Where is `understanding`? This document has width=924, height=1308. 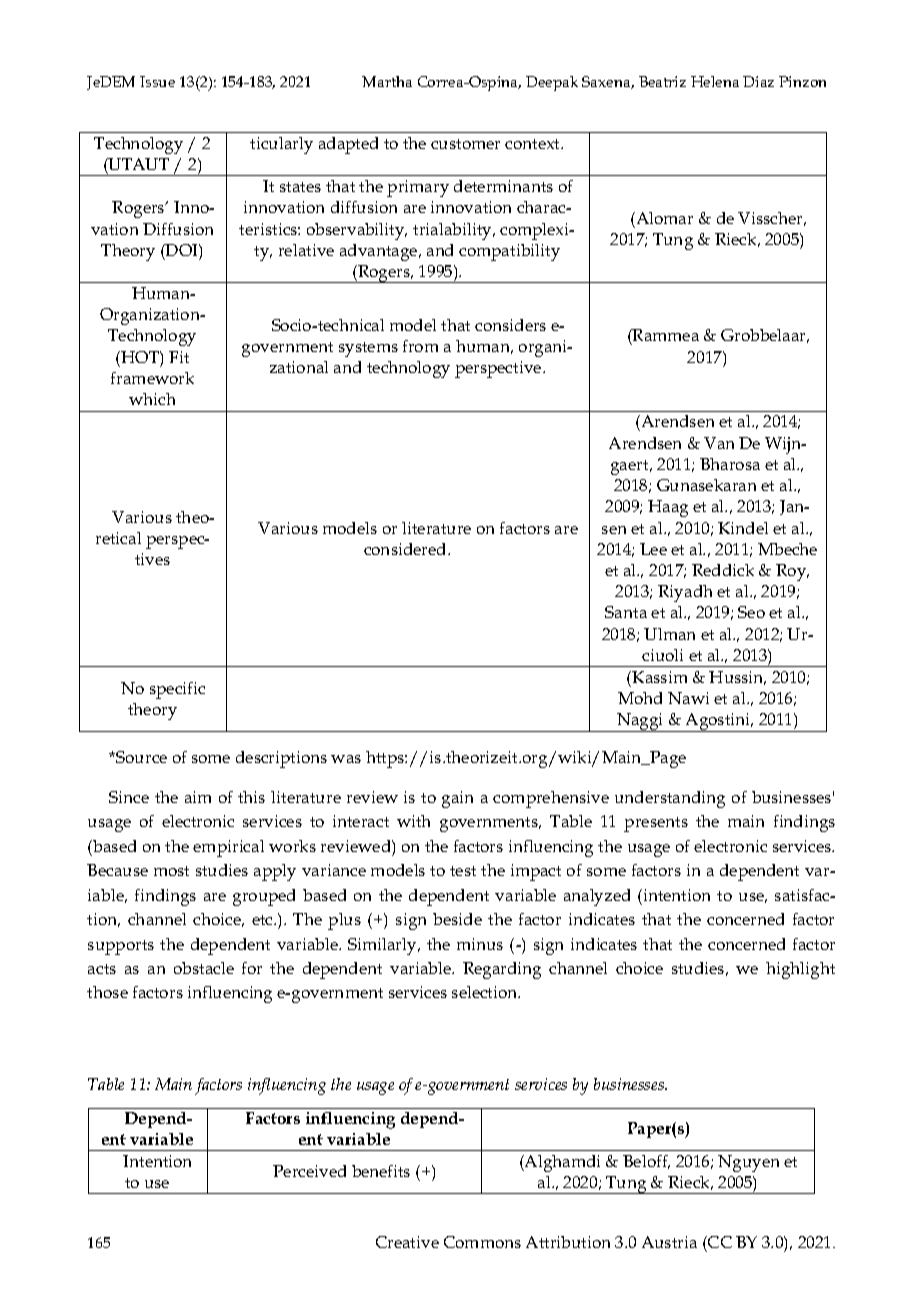 understanding is located at coordinates (670, 799).
